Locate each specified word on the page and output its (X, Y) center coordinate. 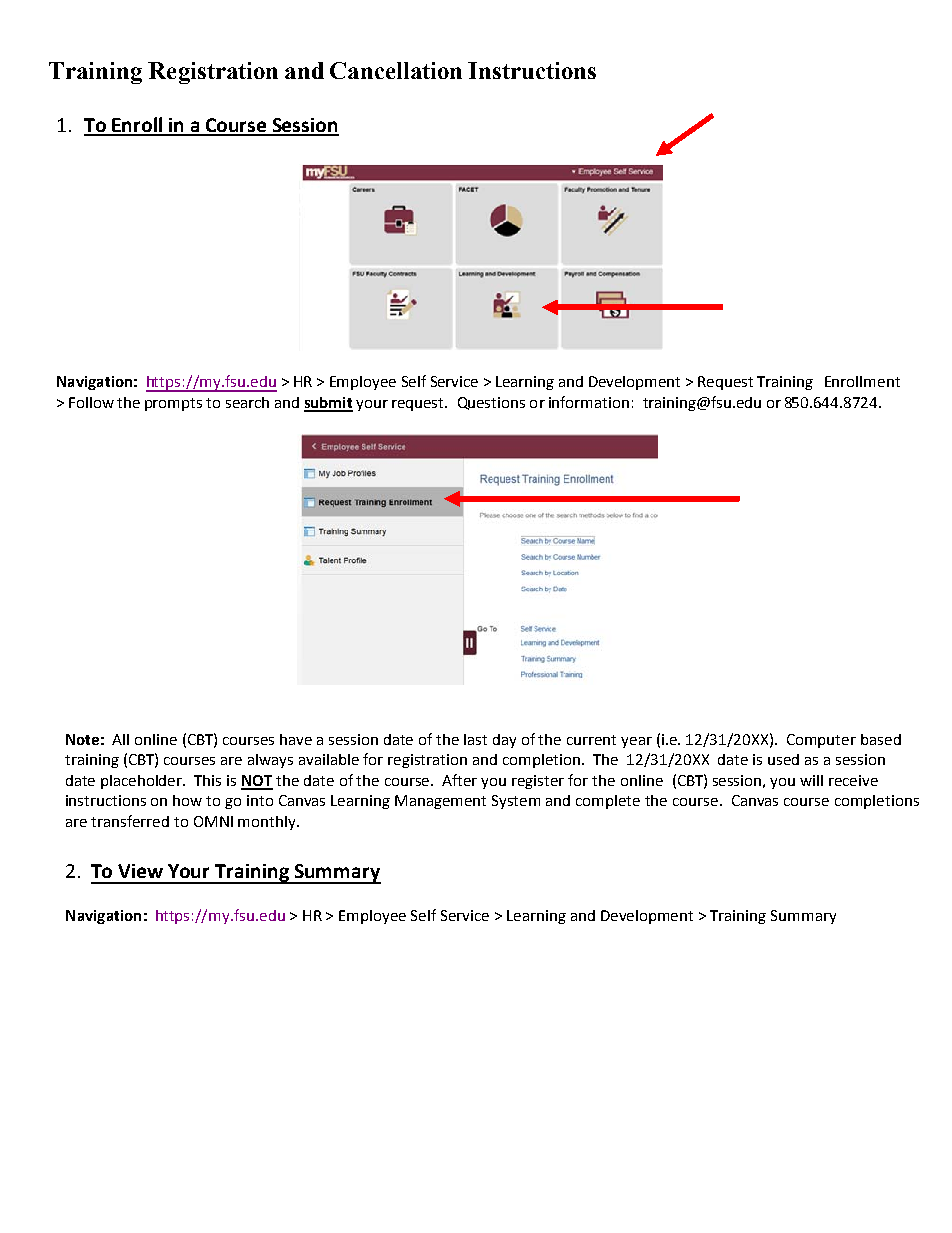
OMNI (213, 821)
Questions (491, 403)
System (516, 802)
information (589, 402)
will (811, 780)
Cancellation (396, 70)
